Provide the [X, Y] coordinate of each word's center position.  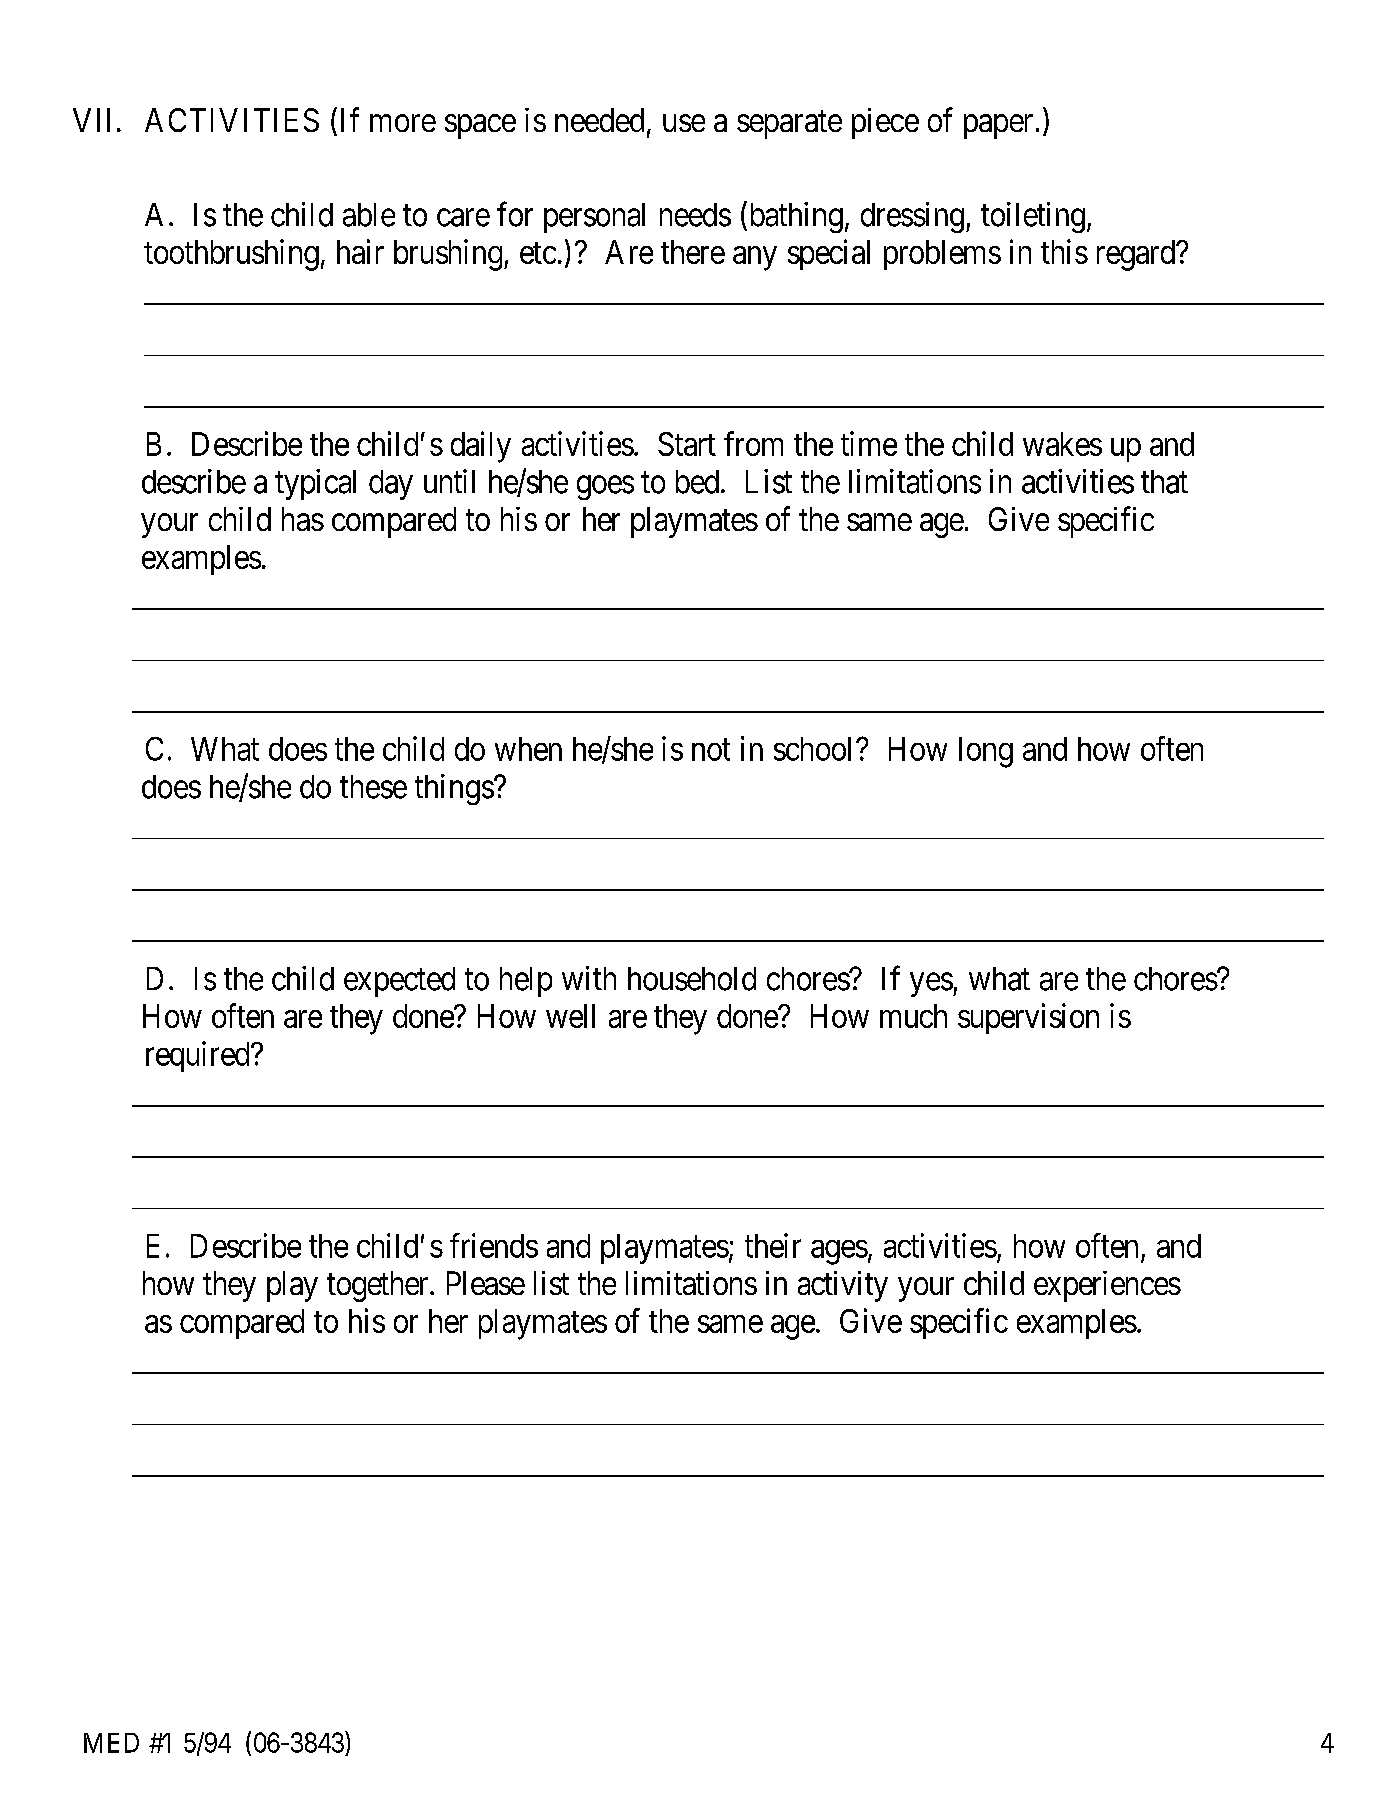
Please [486, 1283]
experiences [1107, 1286]
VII [91, 120]
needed [599, 120]
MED [111, 1743]
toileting [1033, 217]
